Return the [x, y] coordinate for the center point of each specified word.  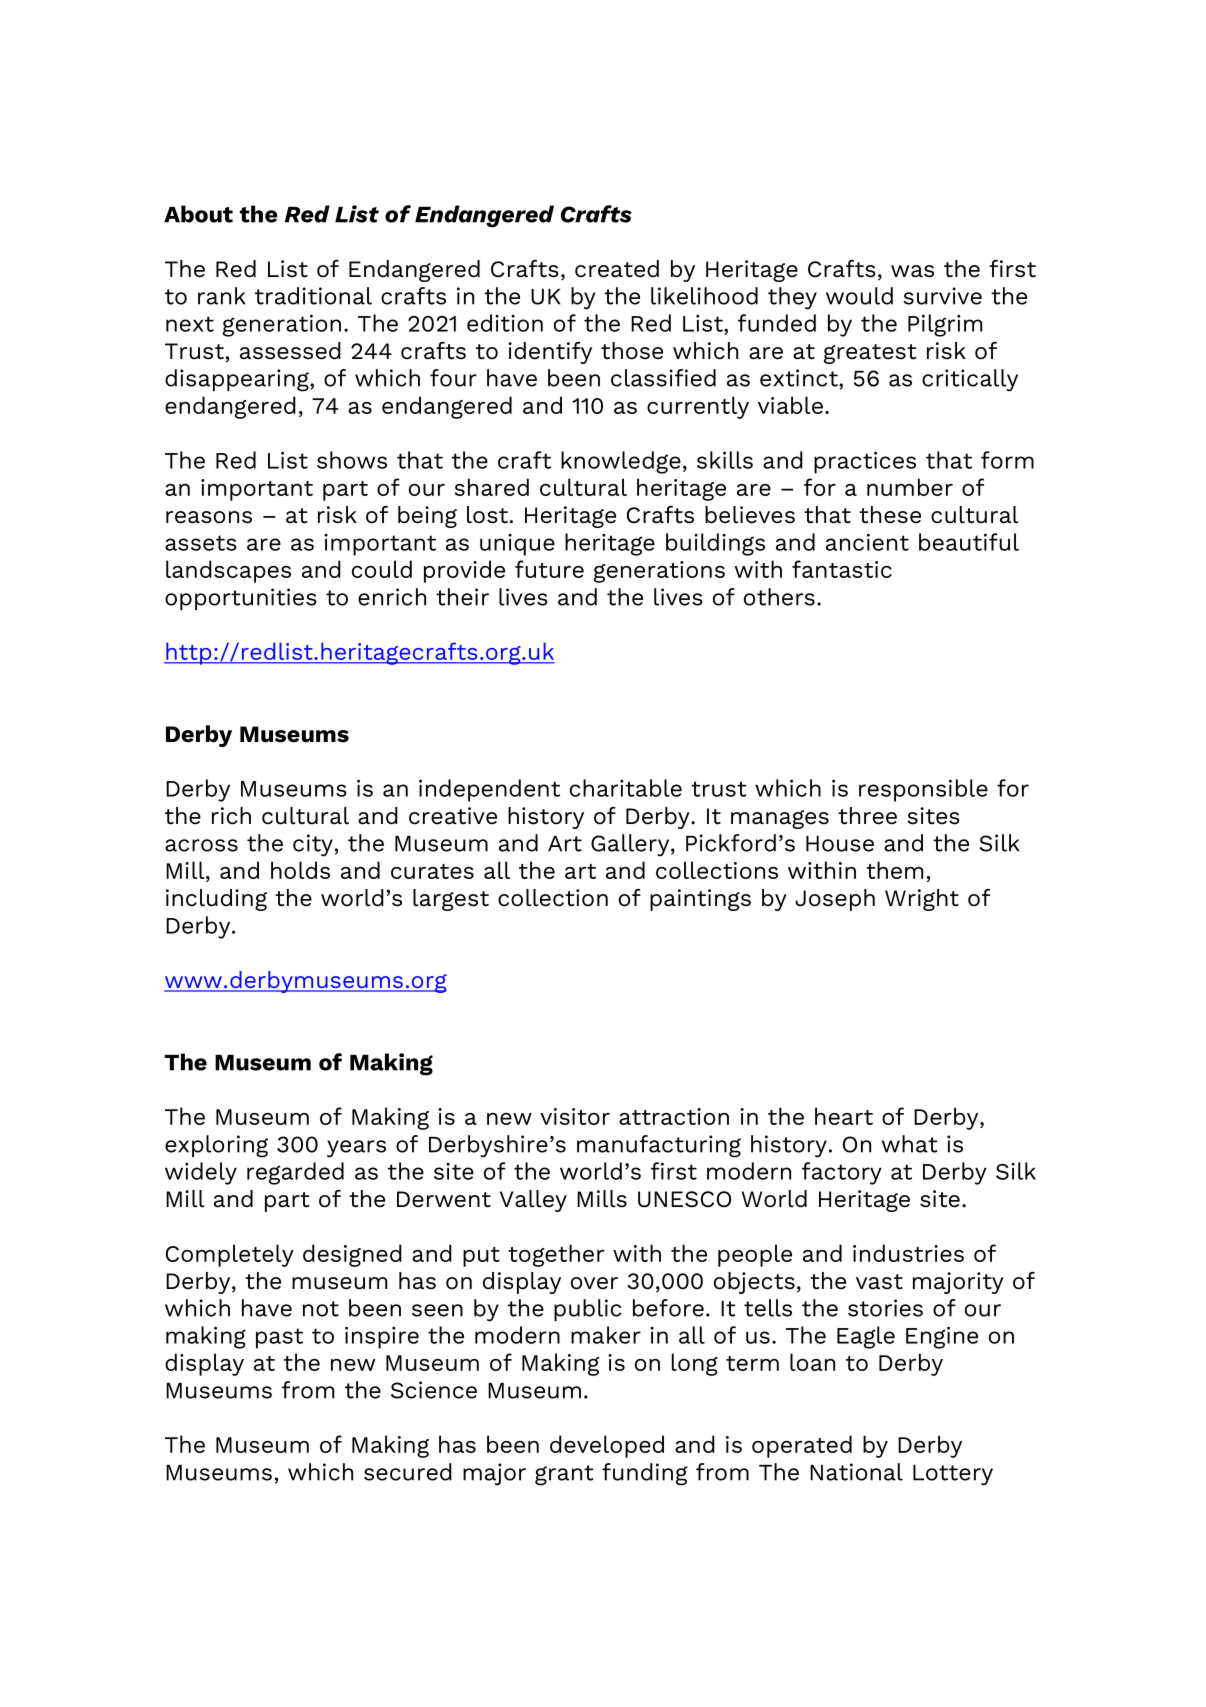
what [909, 1144]
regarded [295, 1173]
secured [408, 1472]
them [894, 870]
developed [607, 1446]
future [549, 569]
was [912, 271]
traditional [313, 296]
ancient [867, 542]
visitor [575, 1116]
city [313, 845]
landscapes [228, 571]
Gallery [631, 845]
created [617, 269]
